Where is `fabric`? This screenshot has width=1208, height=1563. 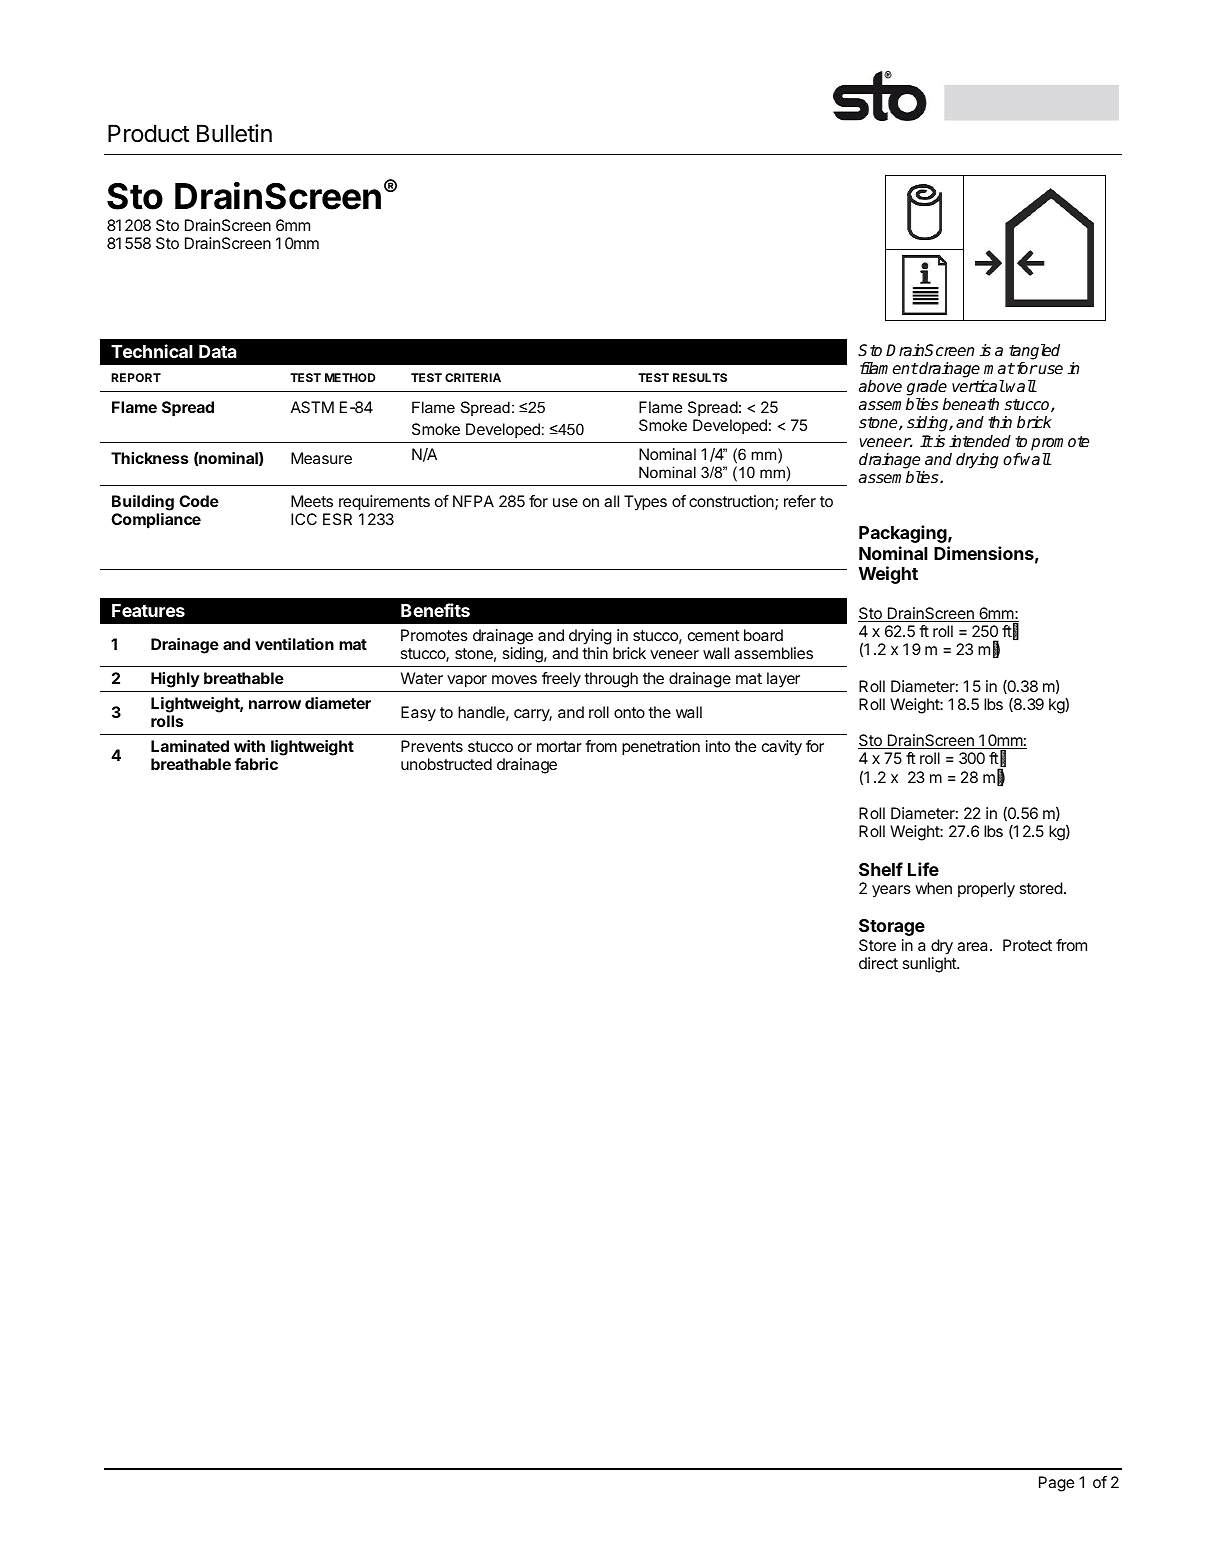
fabric is located at coordinates (256, 764).
